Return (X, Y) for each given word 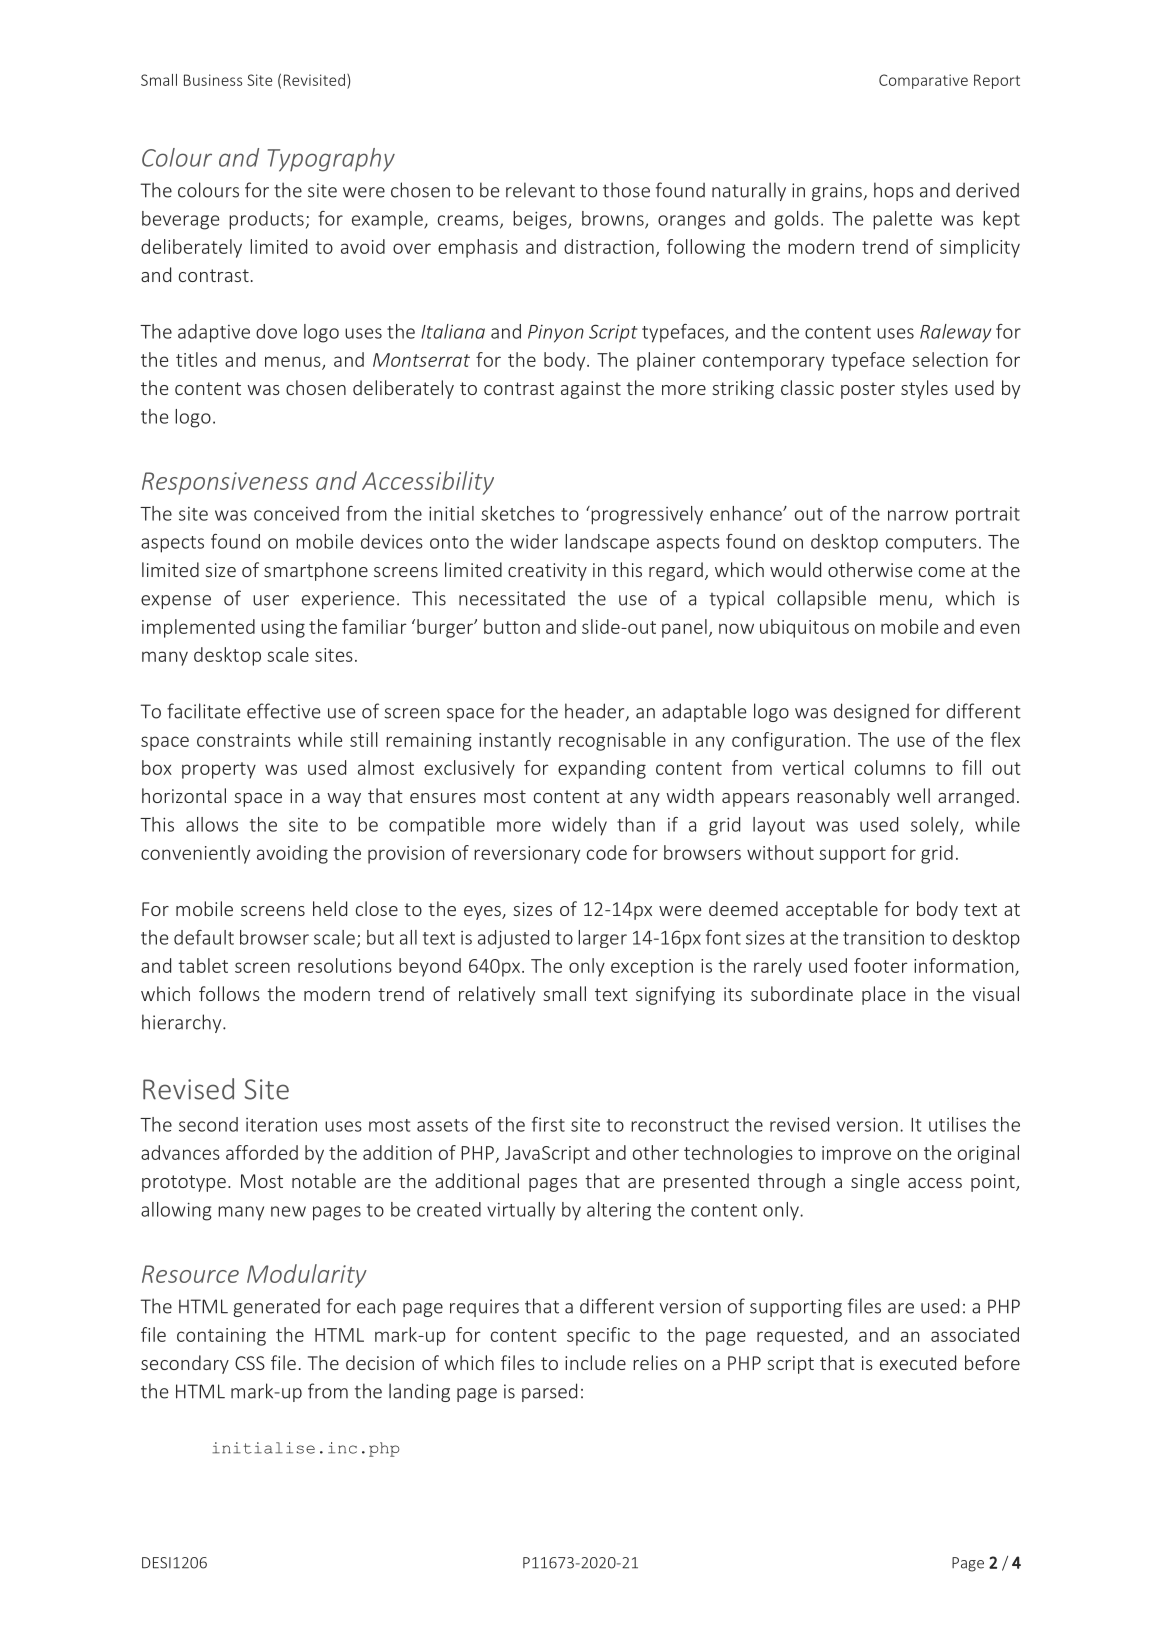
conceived (296, 513)
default (204, 937)
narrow (918, 515)
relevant (540, 190)
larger (602, 939)
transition (883, 937)
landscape (607, 543)
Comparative (923, 81)
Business (213, 80)
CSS (250, 1363)
